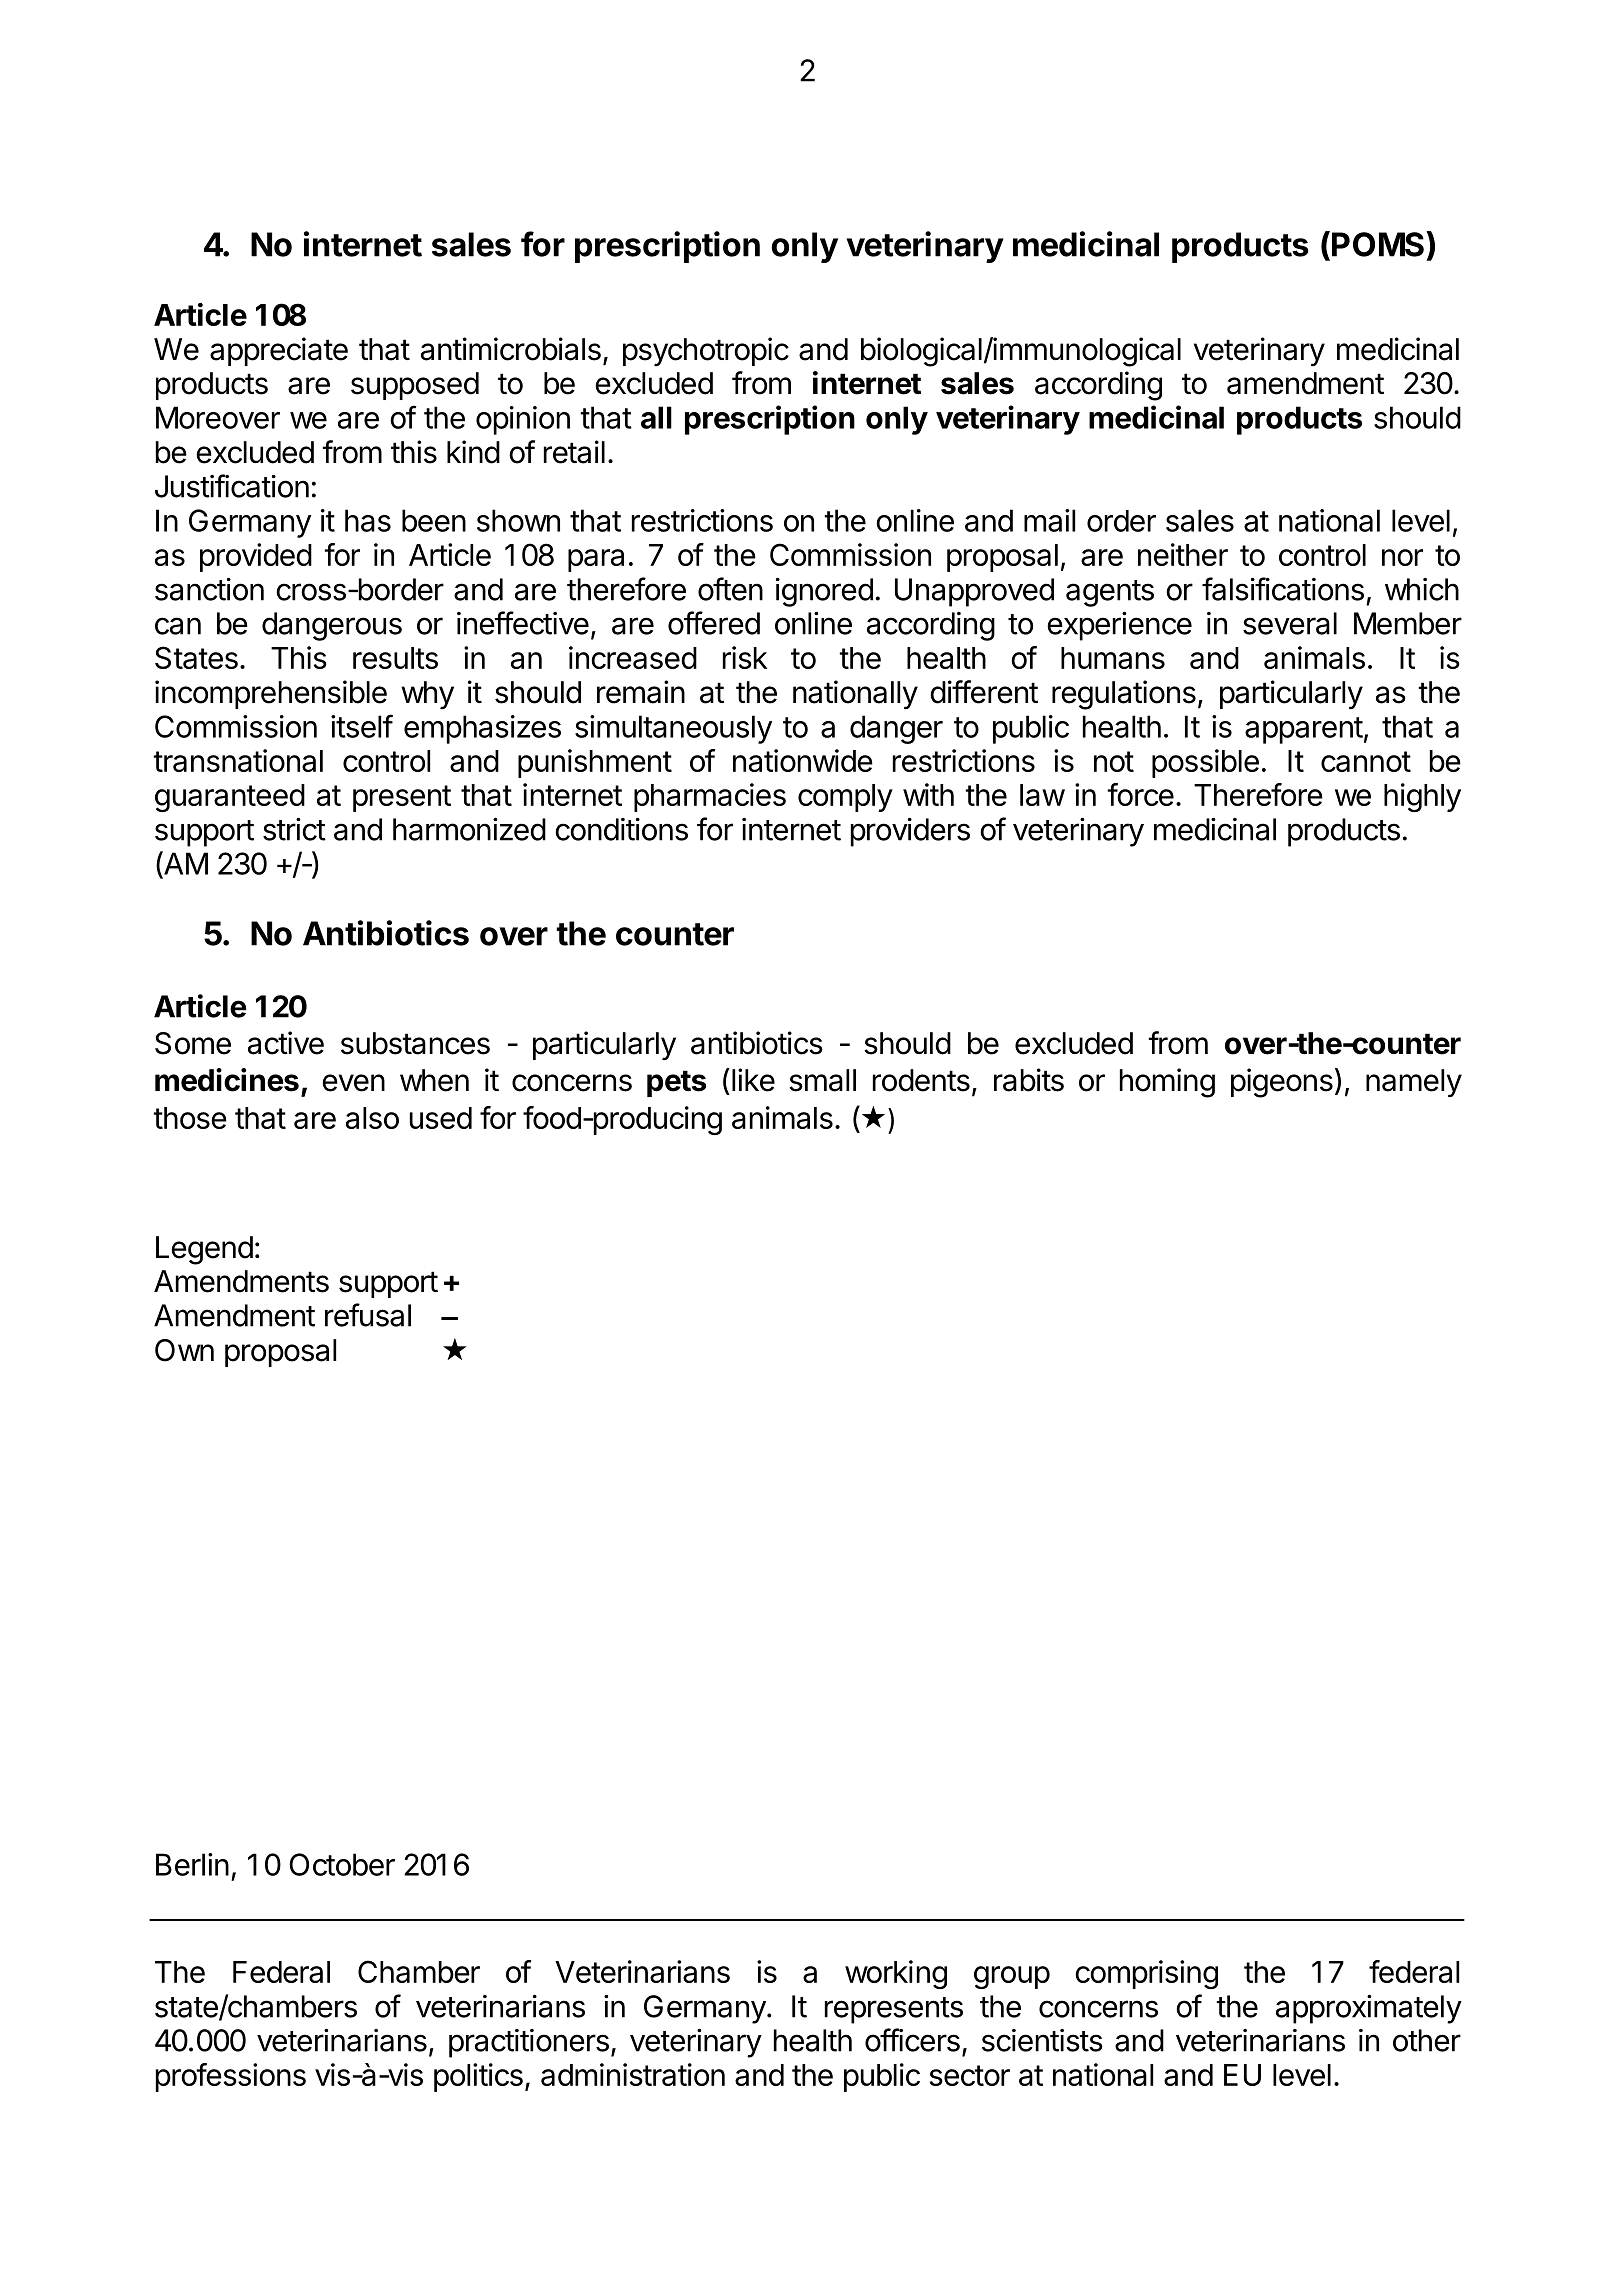 This image has height=2282, width=1614. Describe the element at coordinates (279, 351) in the image. I see `appreciate` at that location.
